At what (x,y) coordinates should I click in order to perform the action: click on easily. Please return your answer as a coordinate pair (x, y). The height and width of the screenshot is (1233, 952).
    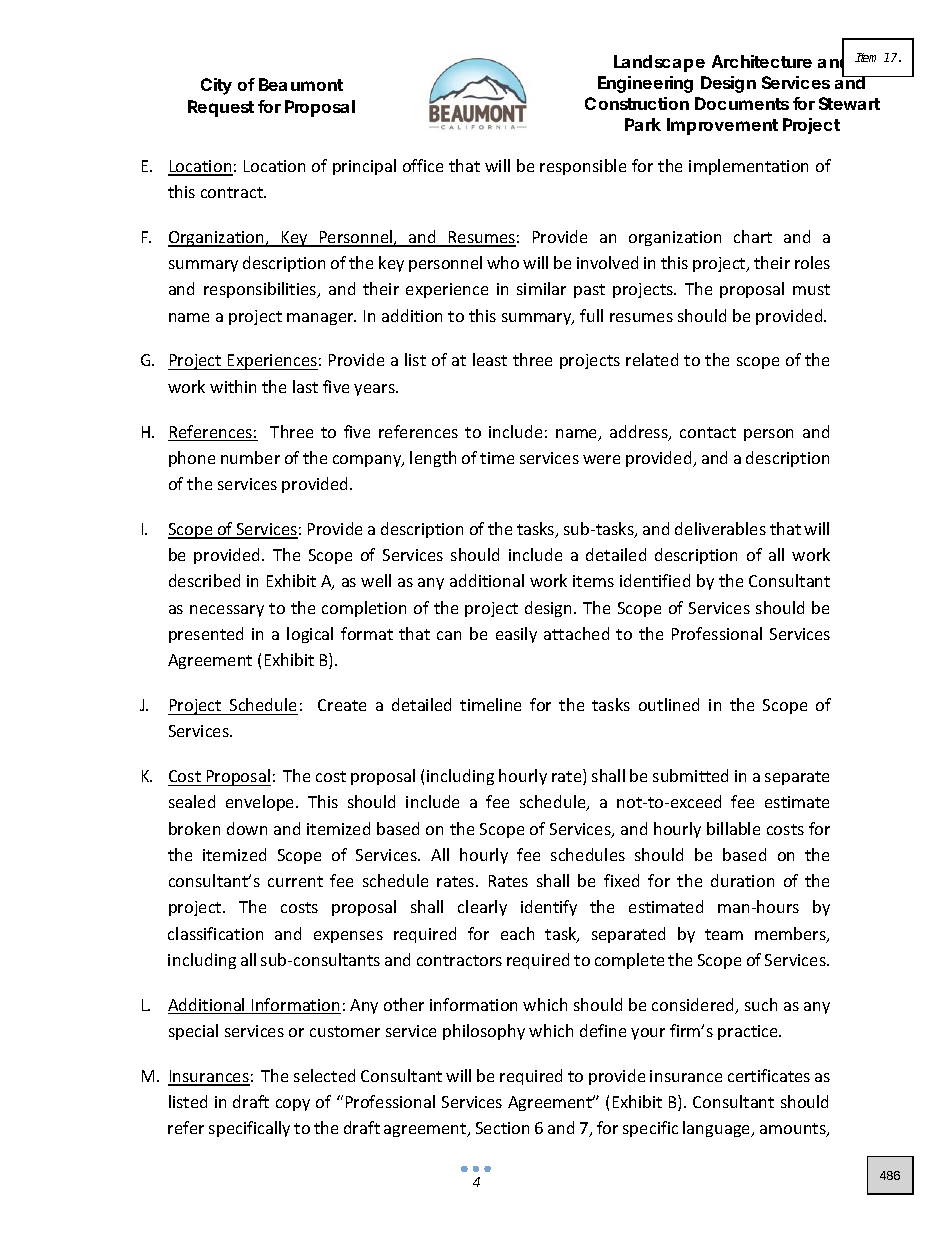
    Looking at the image, I should click on (516, 635).
